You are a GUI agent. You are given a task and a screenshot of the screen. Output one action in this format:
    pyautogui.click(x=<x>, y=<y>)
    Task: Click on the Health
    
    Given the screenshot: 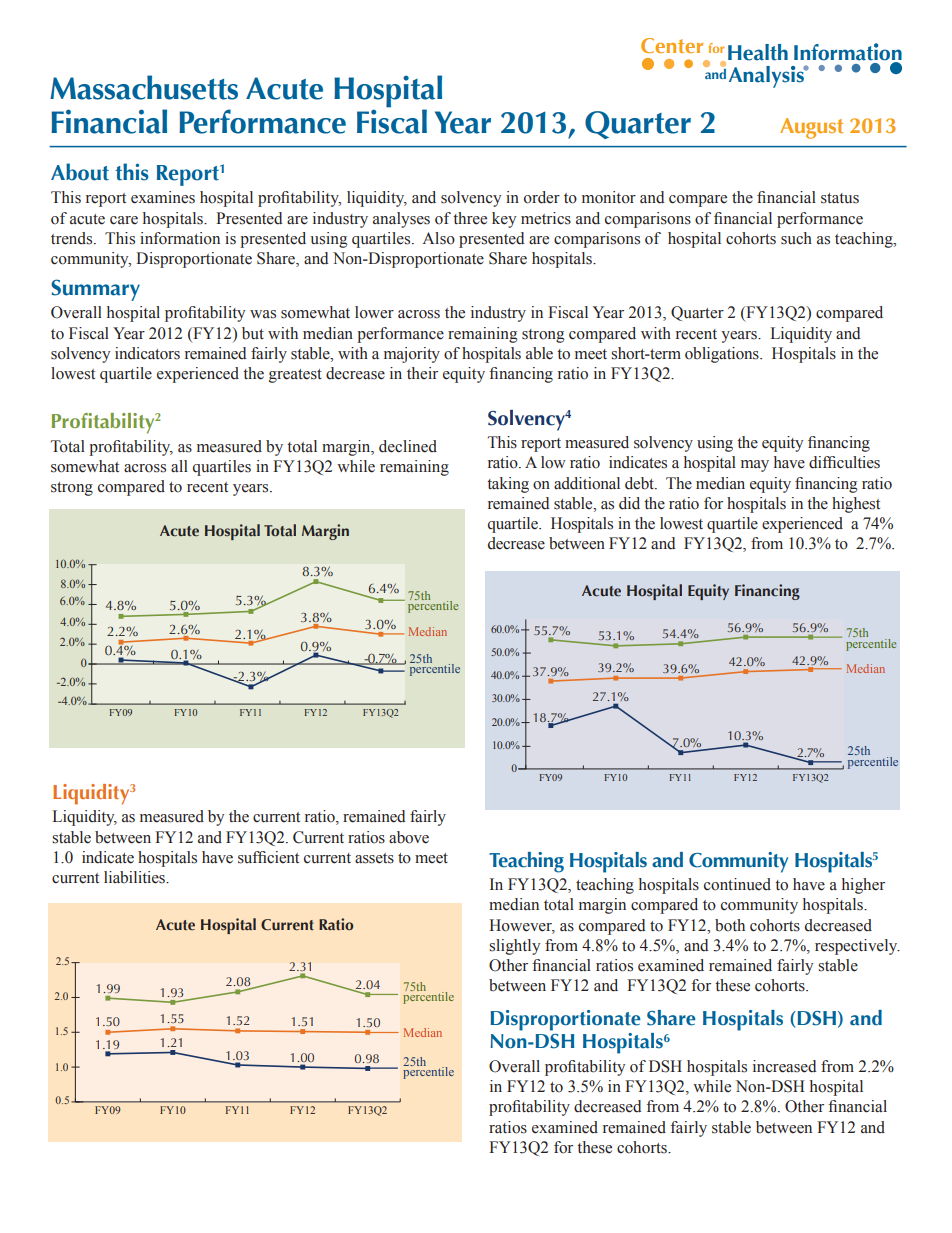 What is the action you would take?
    pyautogui.click(x=758, y=52)
